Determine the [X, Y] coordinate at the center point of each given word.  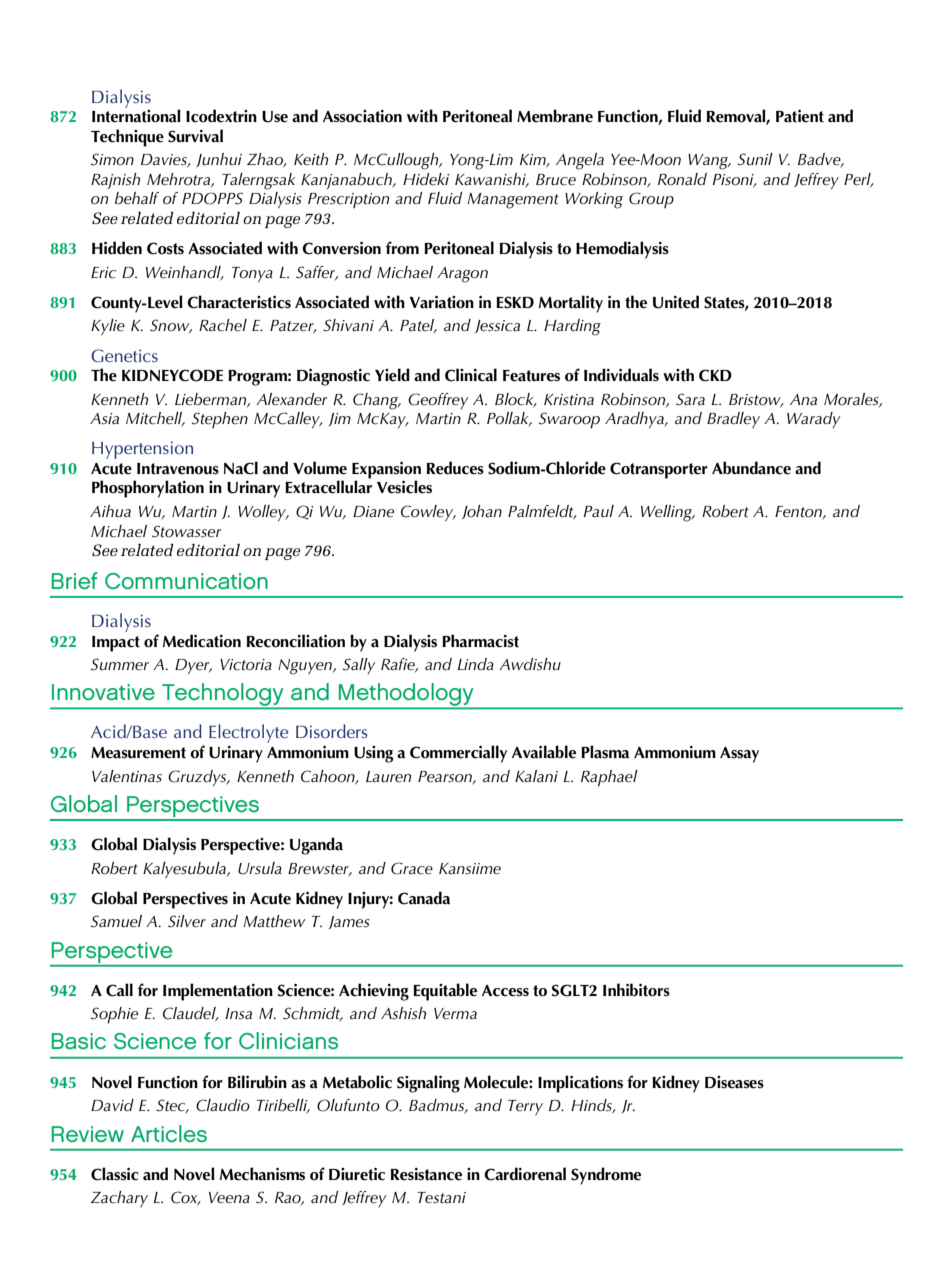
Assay [739, 755]
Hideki [426, 179]
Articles [169, 1134]
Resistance [426, 1174]
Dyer [193, 666]
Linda [476, 664]
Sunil [755, 159]
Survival [195, 136]
